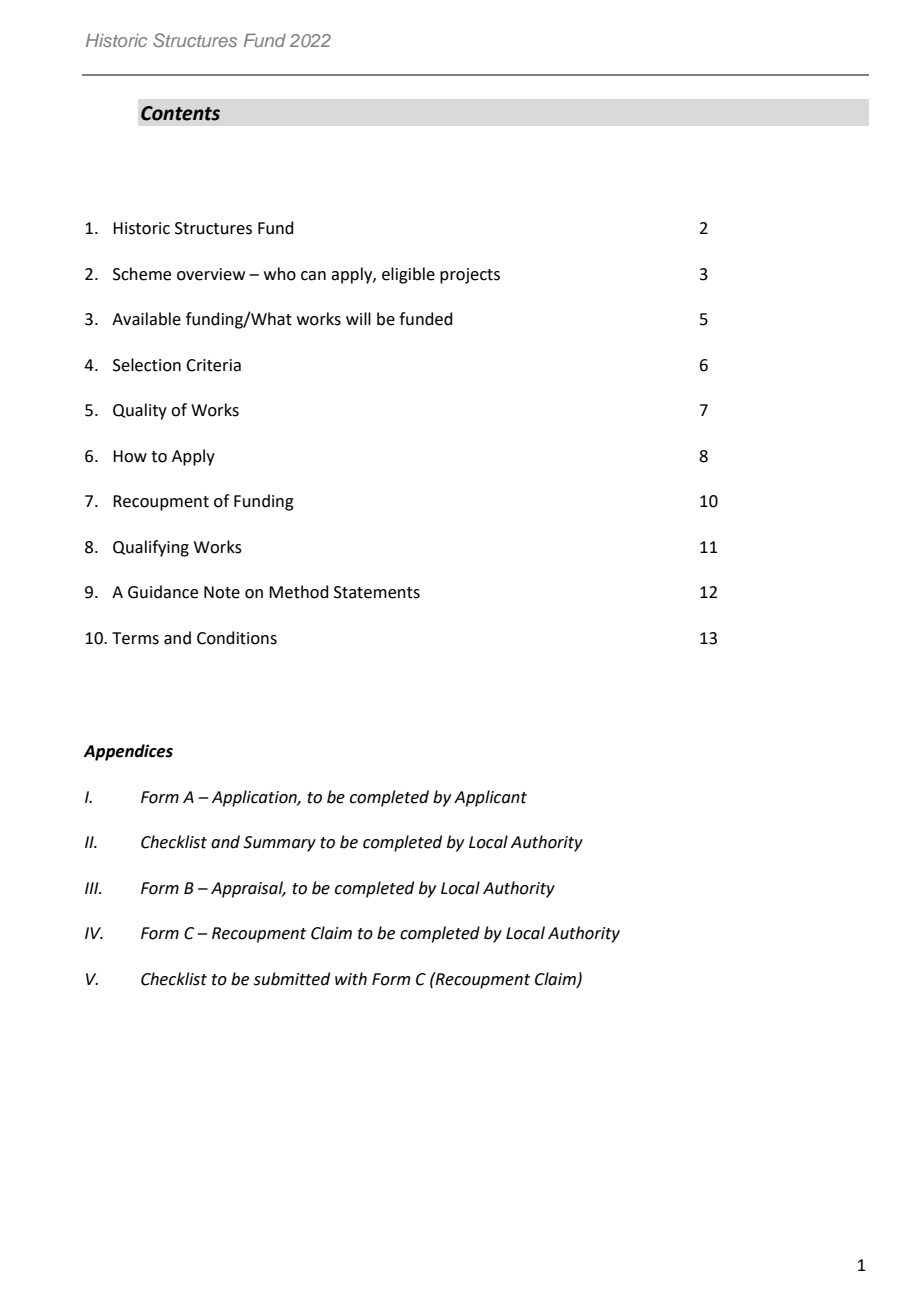 The width and height of the screenshot is (924, 1307). I want to click on with, so click(351, 979).
